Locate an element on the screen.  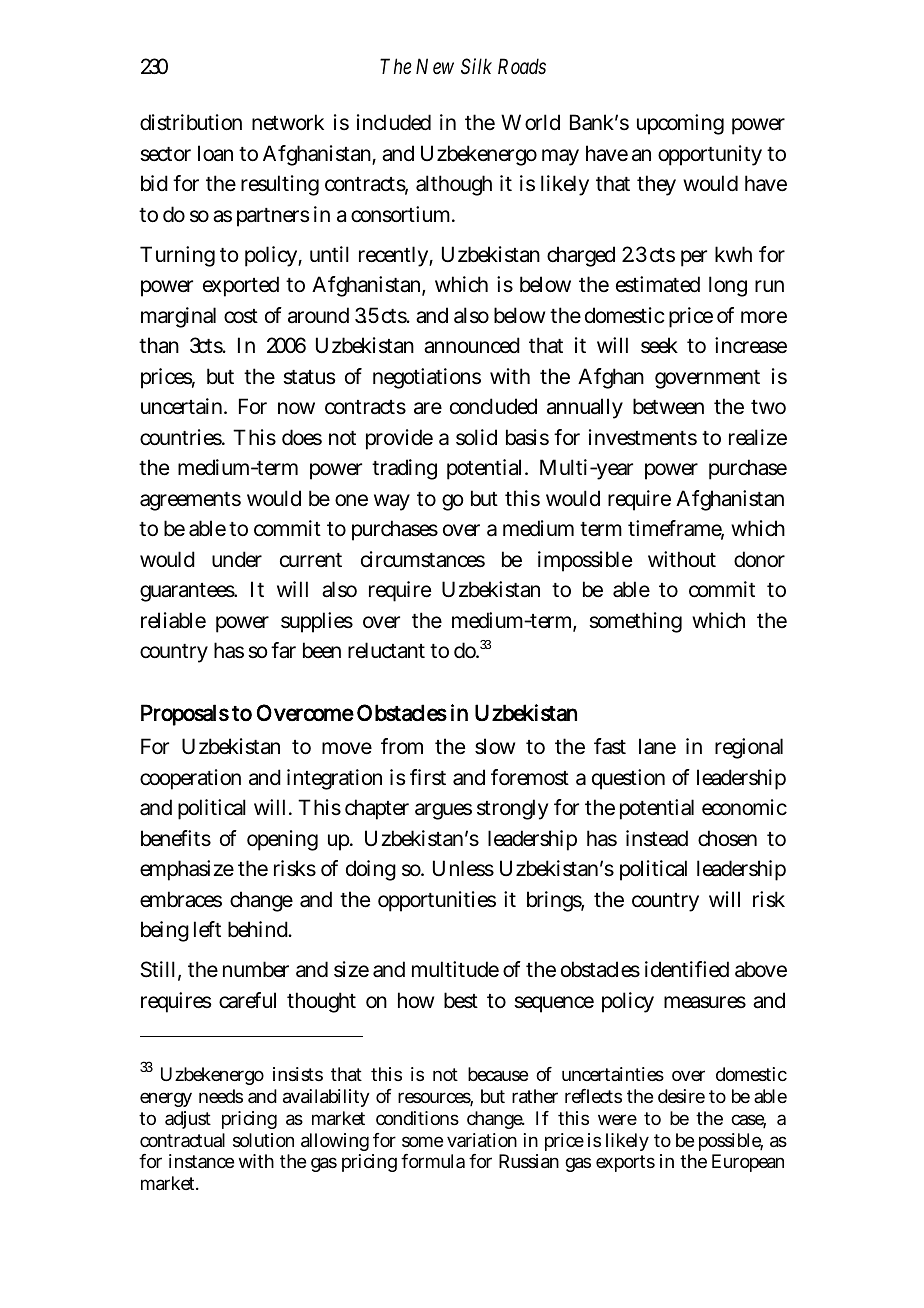
argues is located at coordinates (443, 811).
